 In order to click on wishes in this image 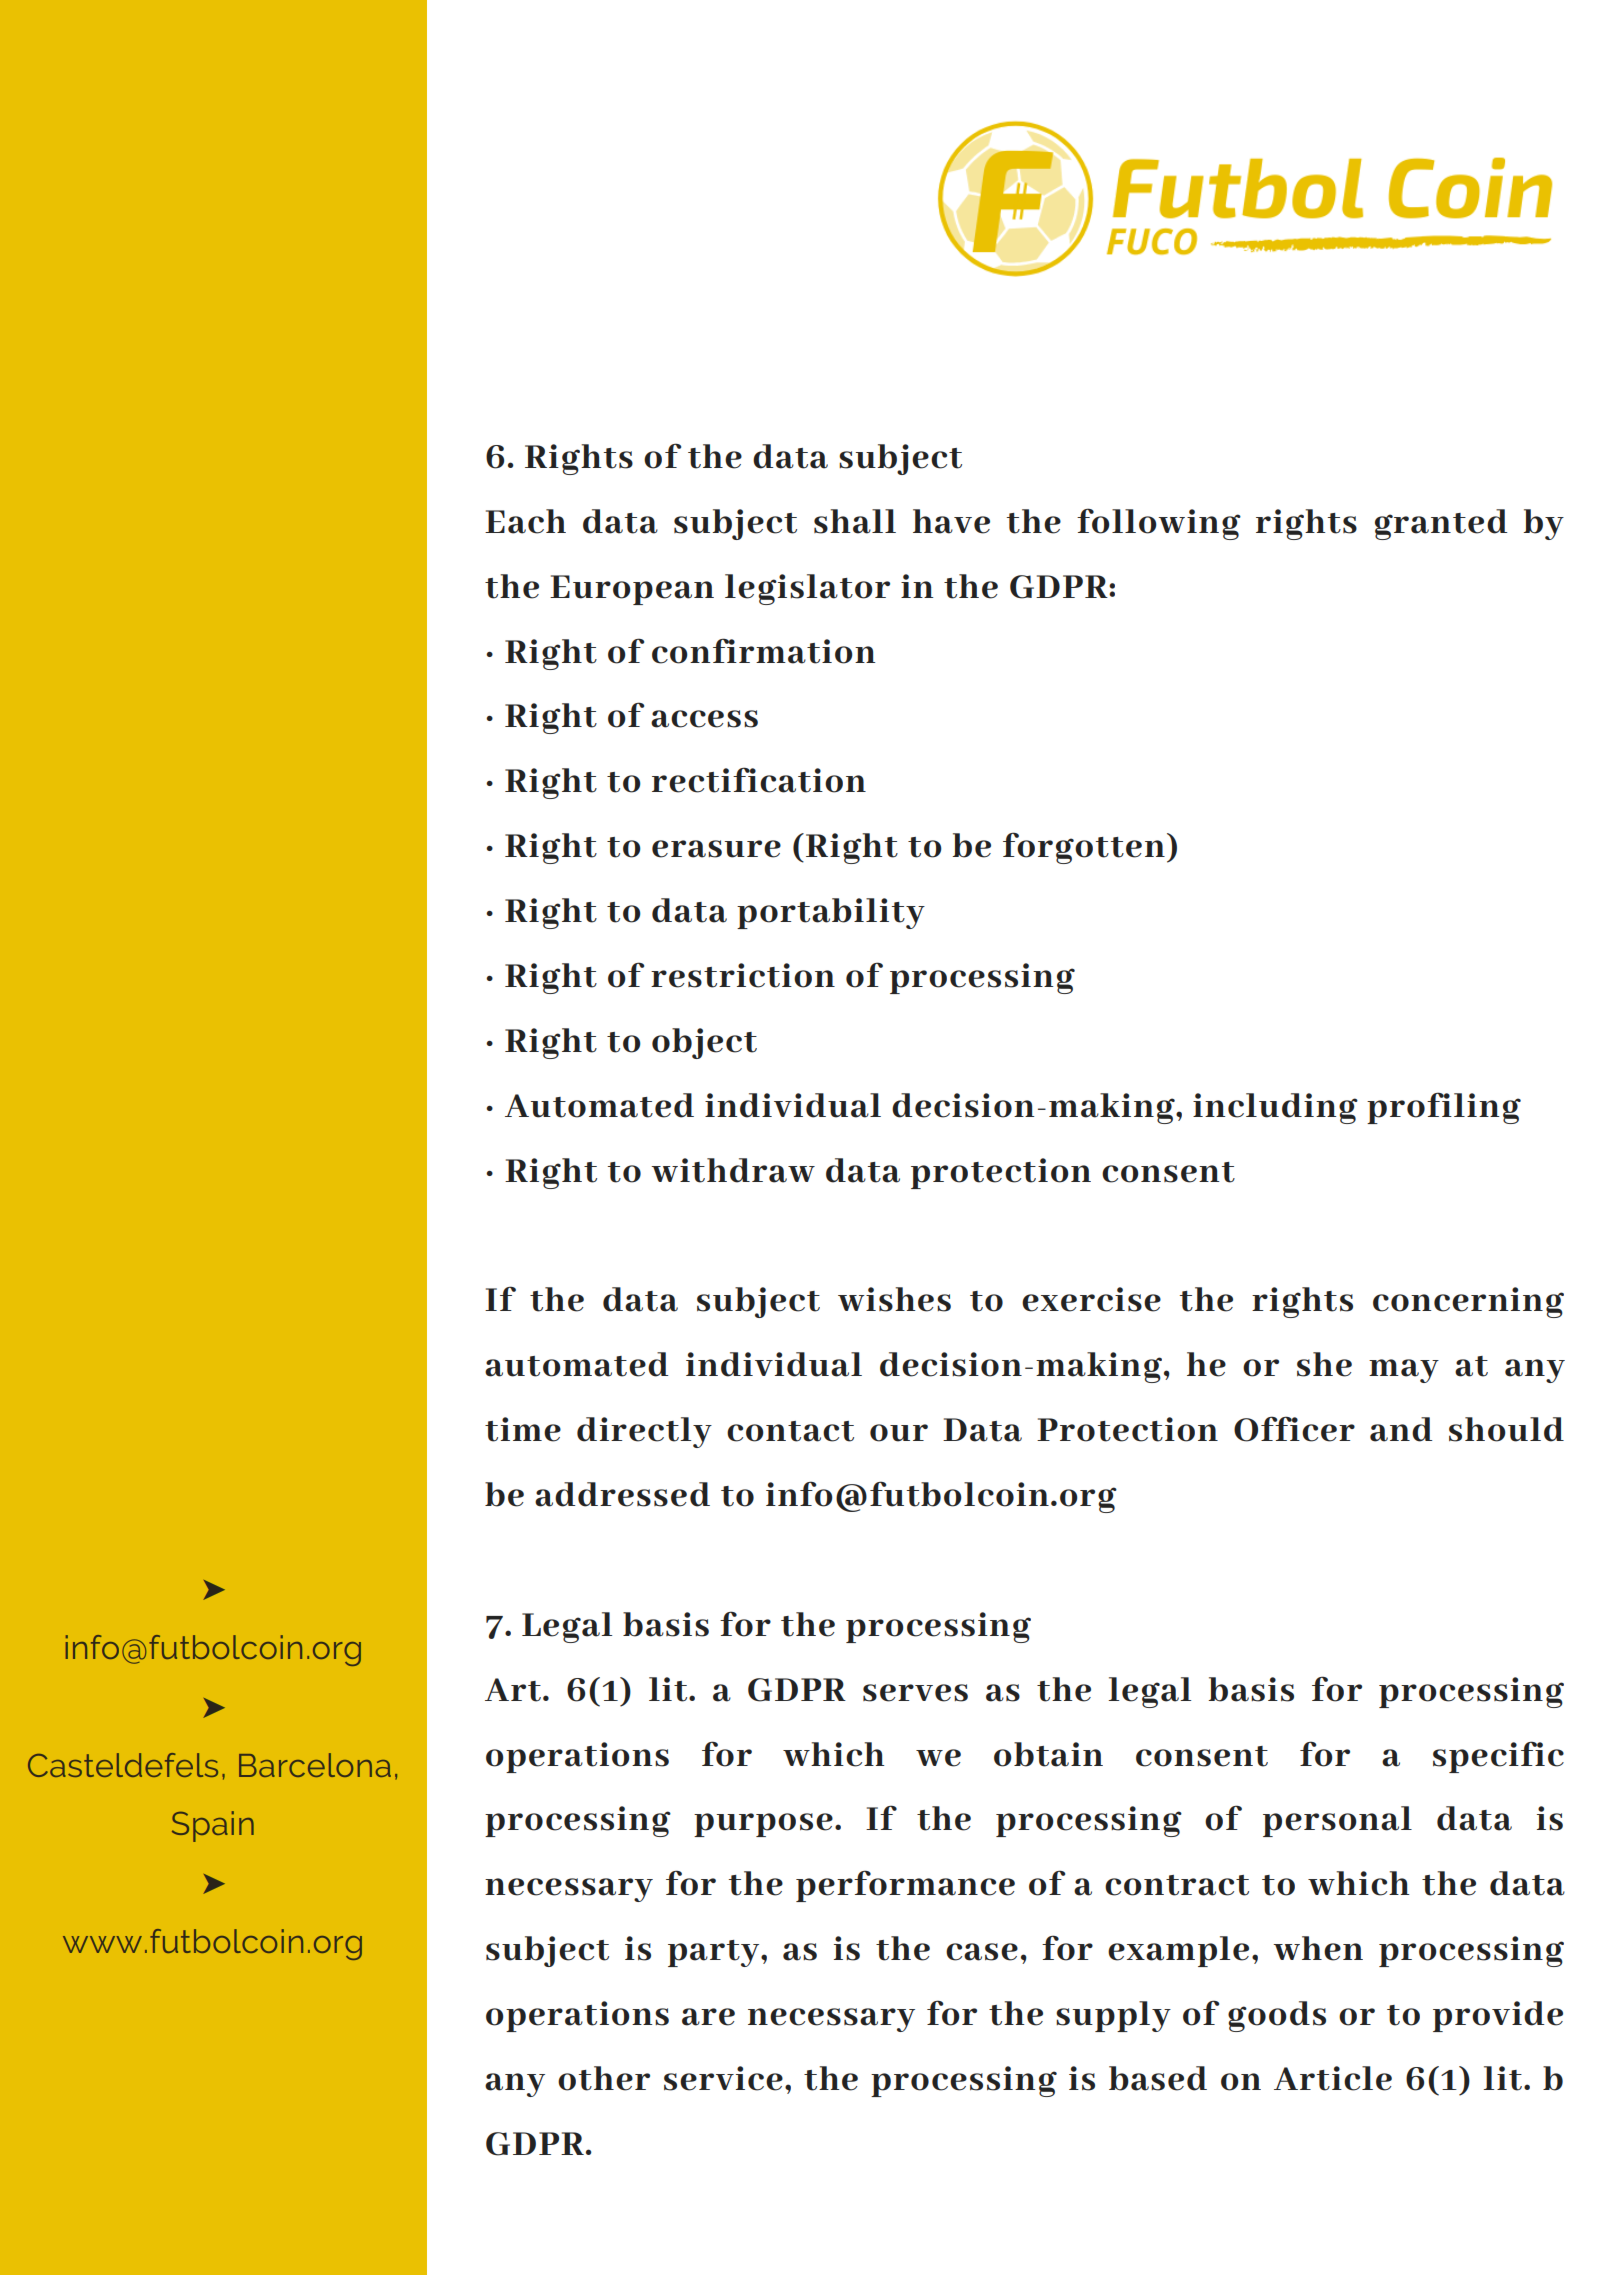, I will do `click(894, 1299)`.
